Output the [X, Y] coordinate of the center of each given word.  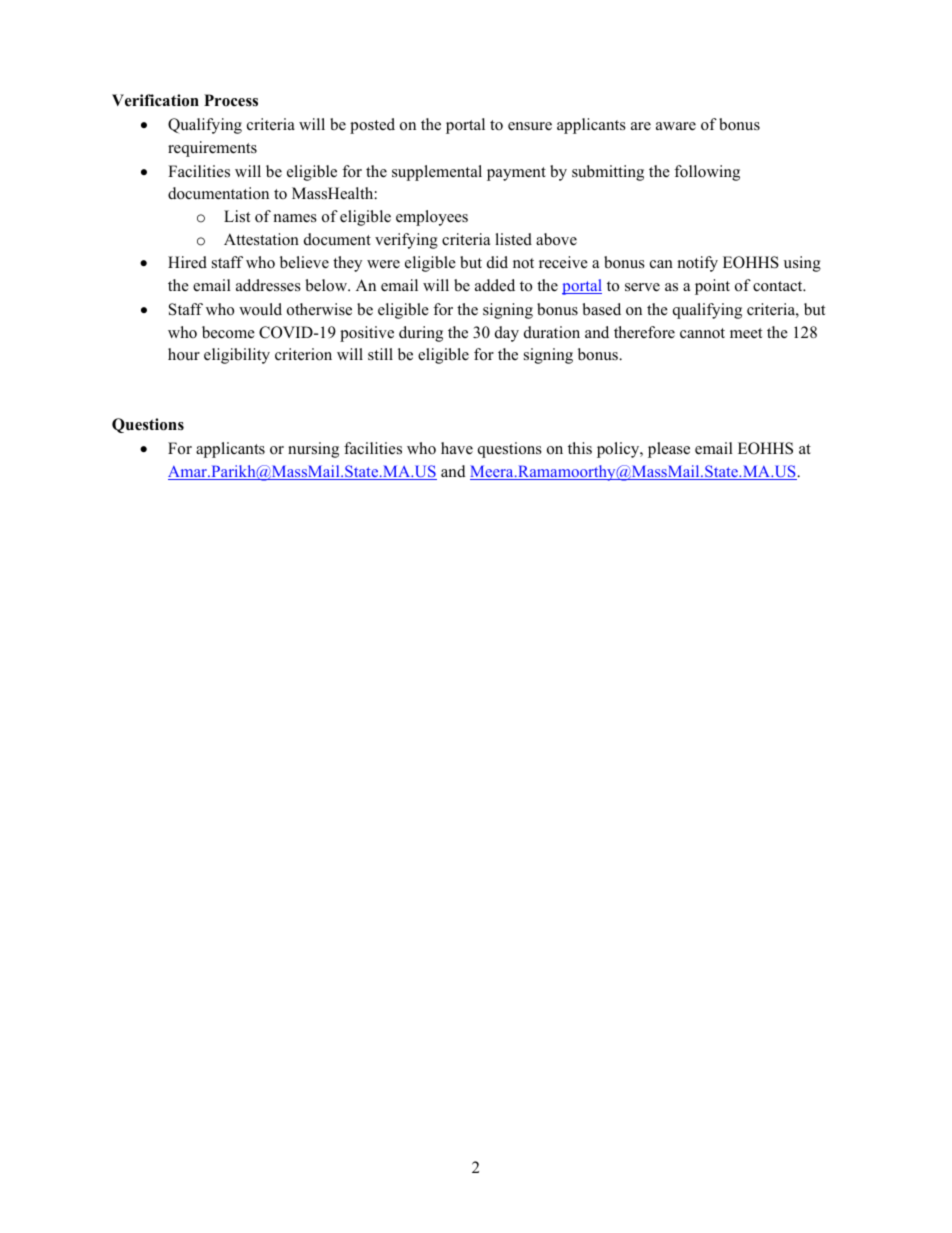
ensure [530, 126]
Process [231, 100]
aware [676, 126]
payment [516, 174]
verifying [406, 241]
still [380, 354]
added [495, 285]
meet [746, 333]
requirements [212, 149]
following [707, 173]
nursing [313, 450]
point [712, 287]
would [260, 309]
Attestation [261, 239]
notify [698, 264]
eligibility [237, 356]
